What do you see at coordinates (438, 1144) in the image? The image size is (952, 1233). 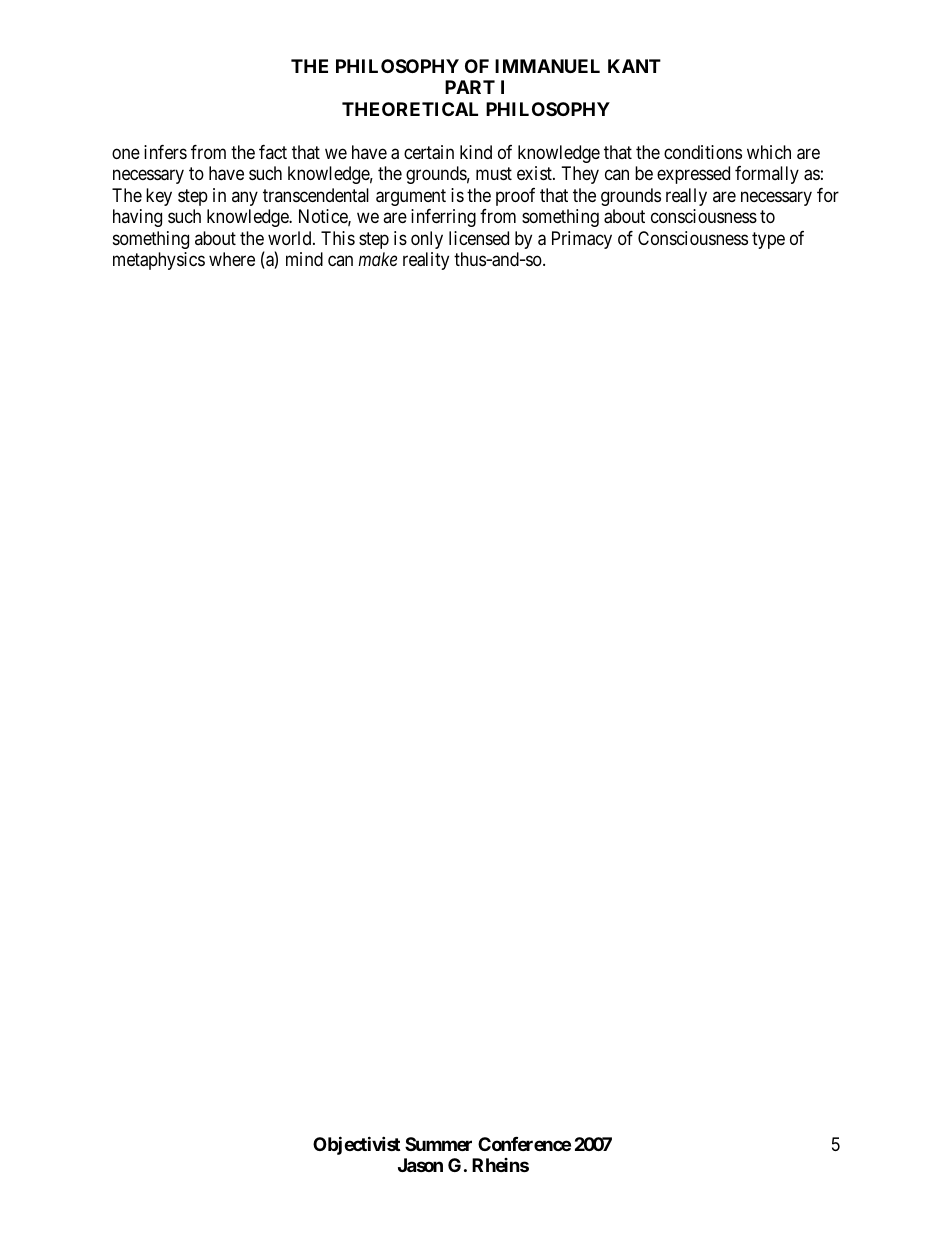 I see `Summer` at bounding box center [438, 1144].
